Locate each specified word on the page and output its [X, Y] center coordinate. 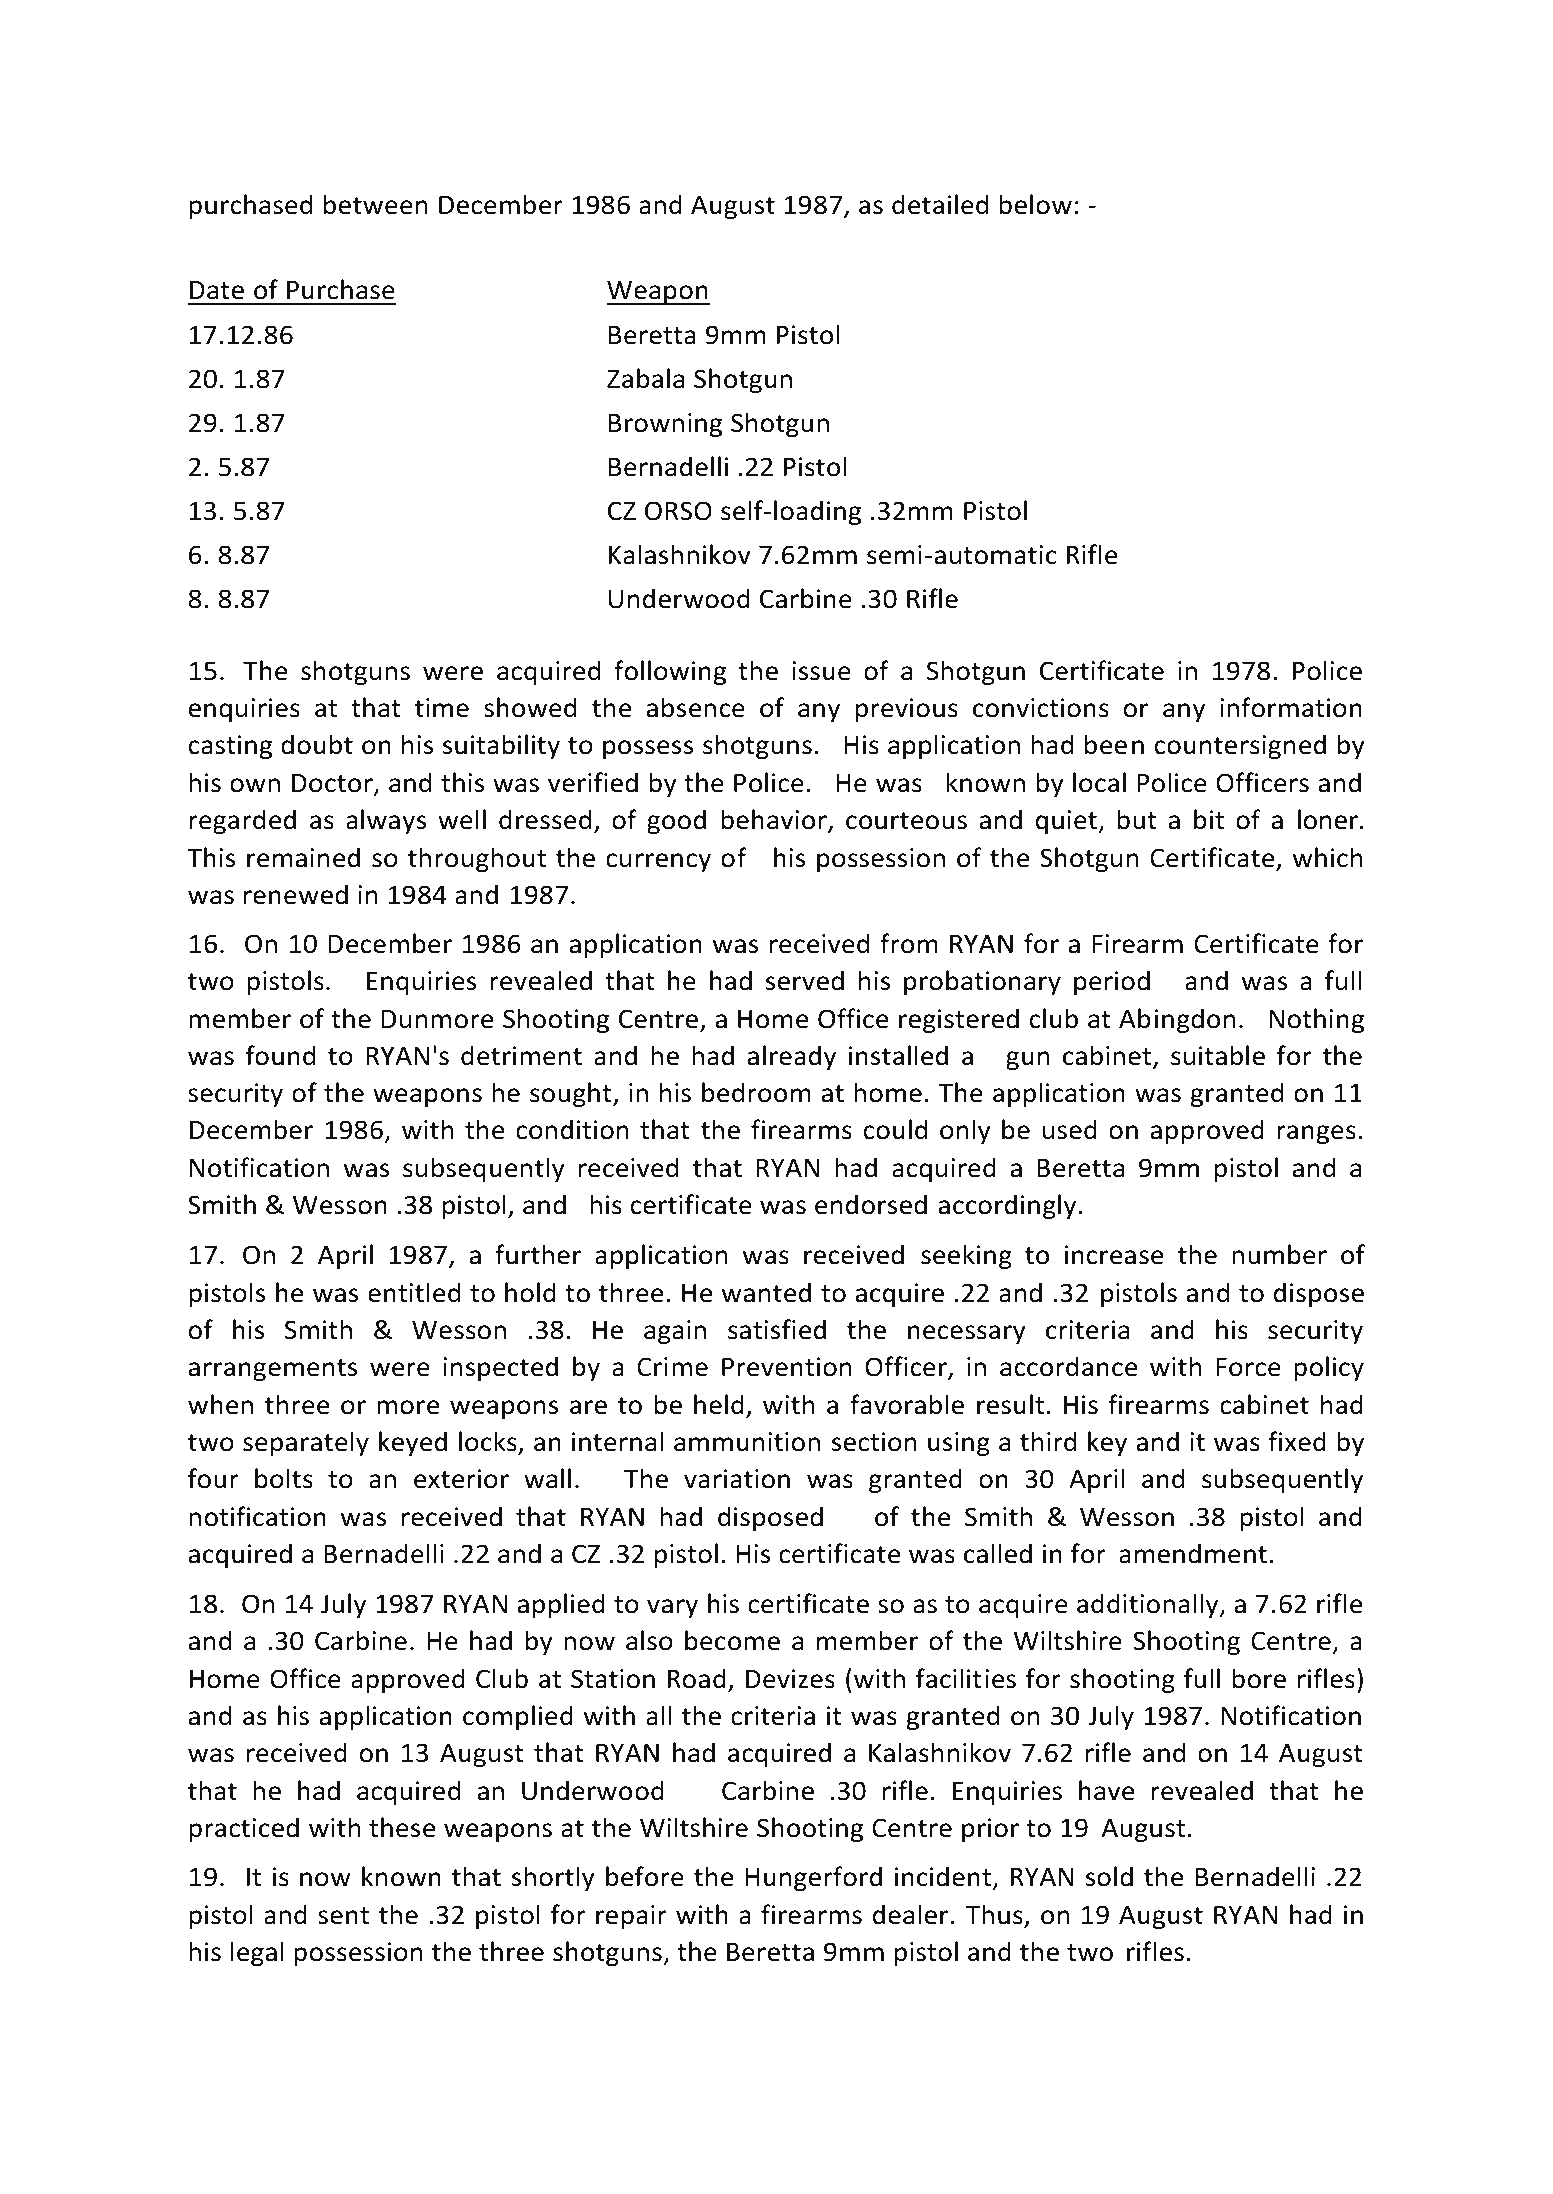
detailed [940, 204]
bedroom [756, 1092]
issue [821, 671]
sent [343, 1916]
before [645, 1876]
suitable [1218, 1055]
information [1291, 707]
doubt [317, 744]
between [375, 204]
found [280, 1055]
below [1035, 204]
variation [737, 1479]
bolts [284, 1478]
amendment [1193, 1553]
